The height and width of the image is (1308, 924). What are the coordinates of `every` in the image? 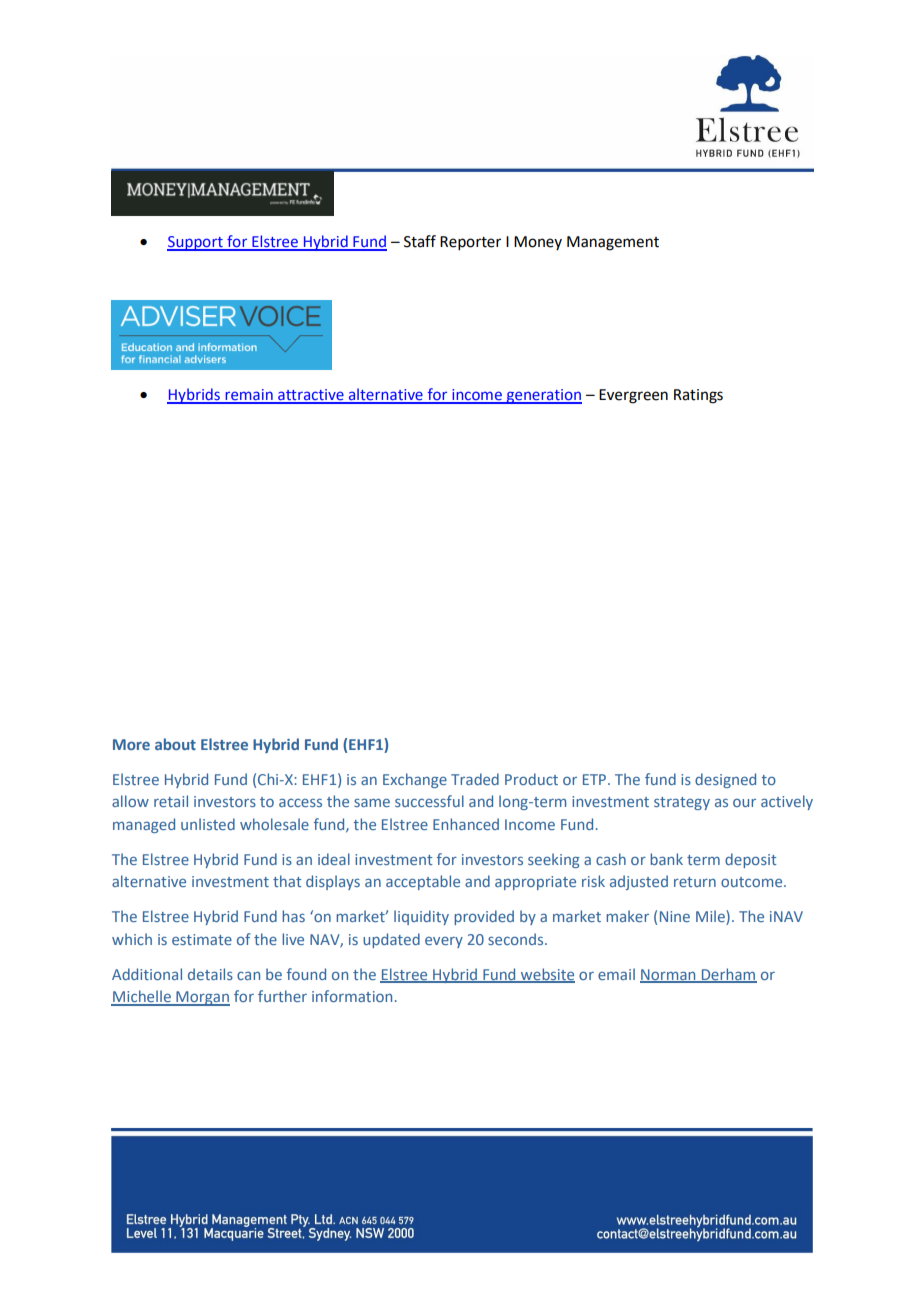 It's located at (444, 942).
